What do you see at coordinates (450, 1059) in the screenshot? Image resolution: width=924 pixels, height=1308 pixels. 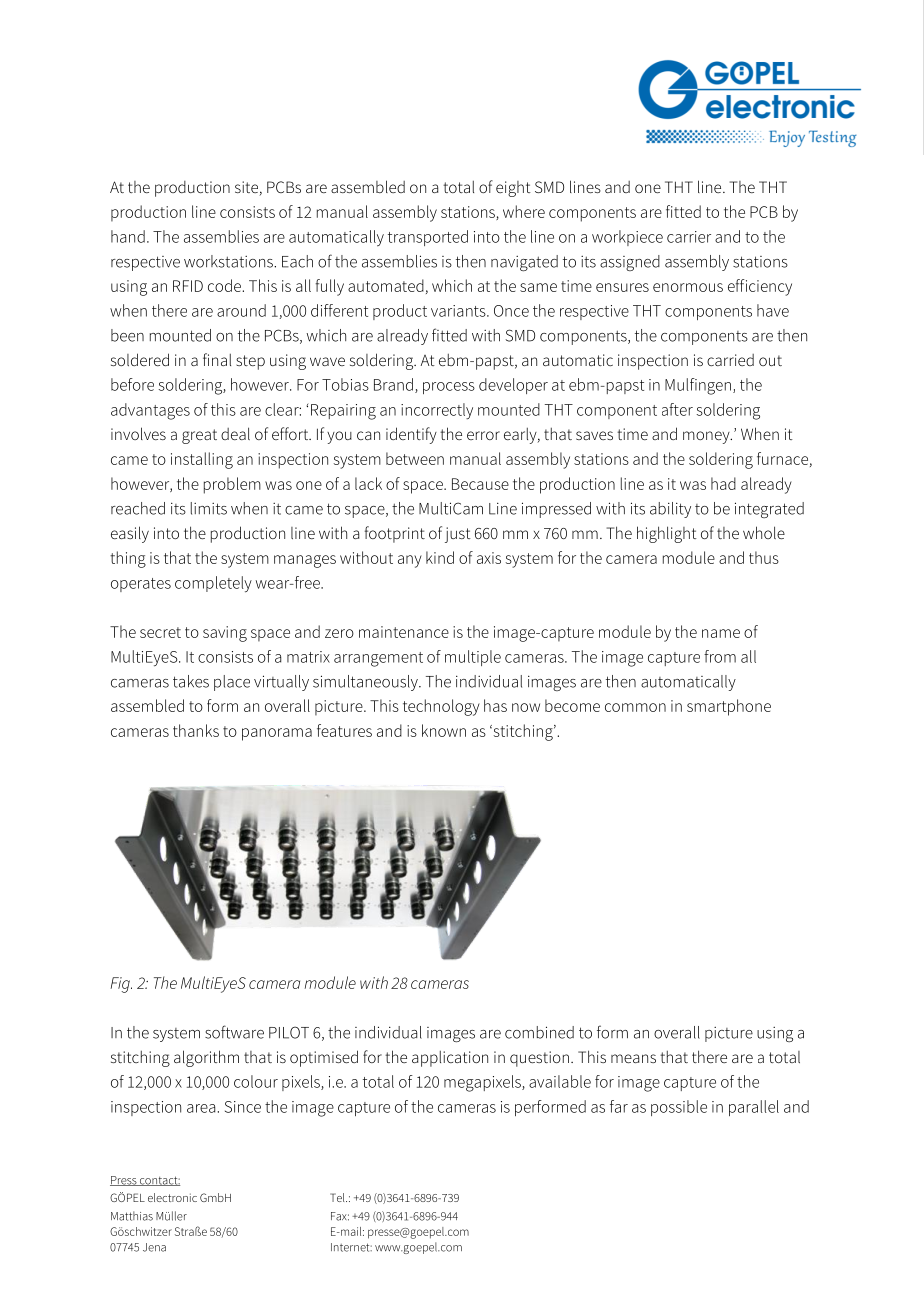 I see `application` at bounding box center [450, 1059].
